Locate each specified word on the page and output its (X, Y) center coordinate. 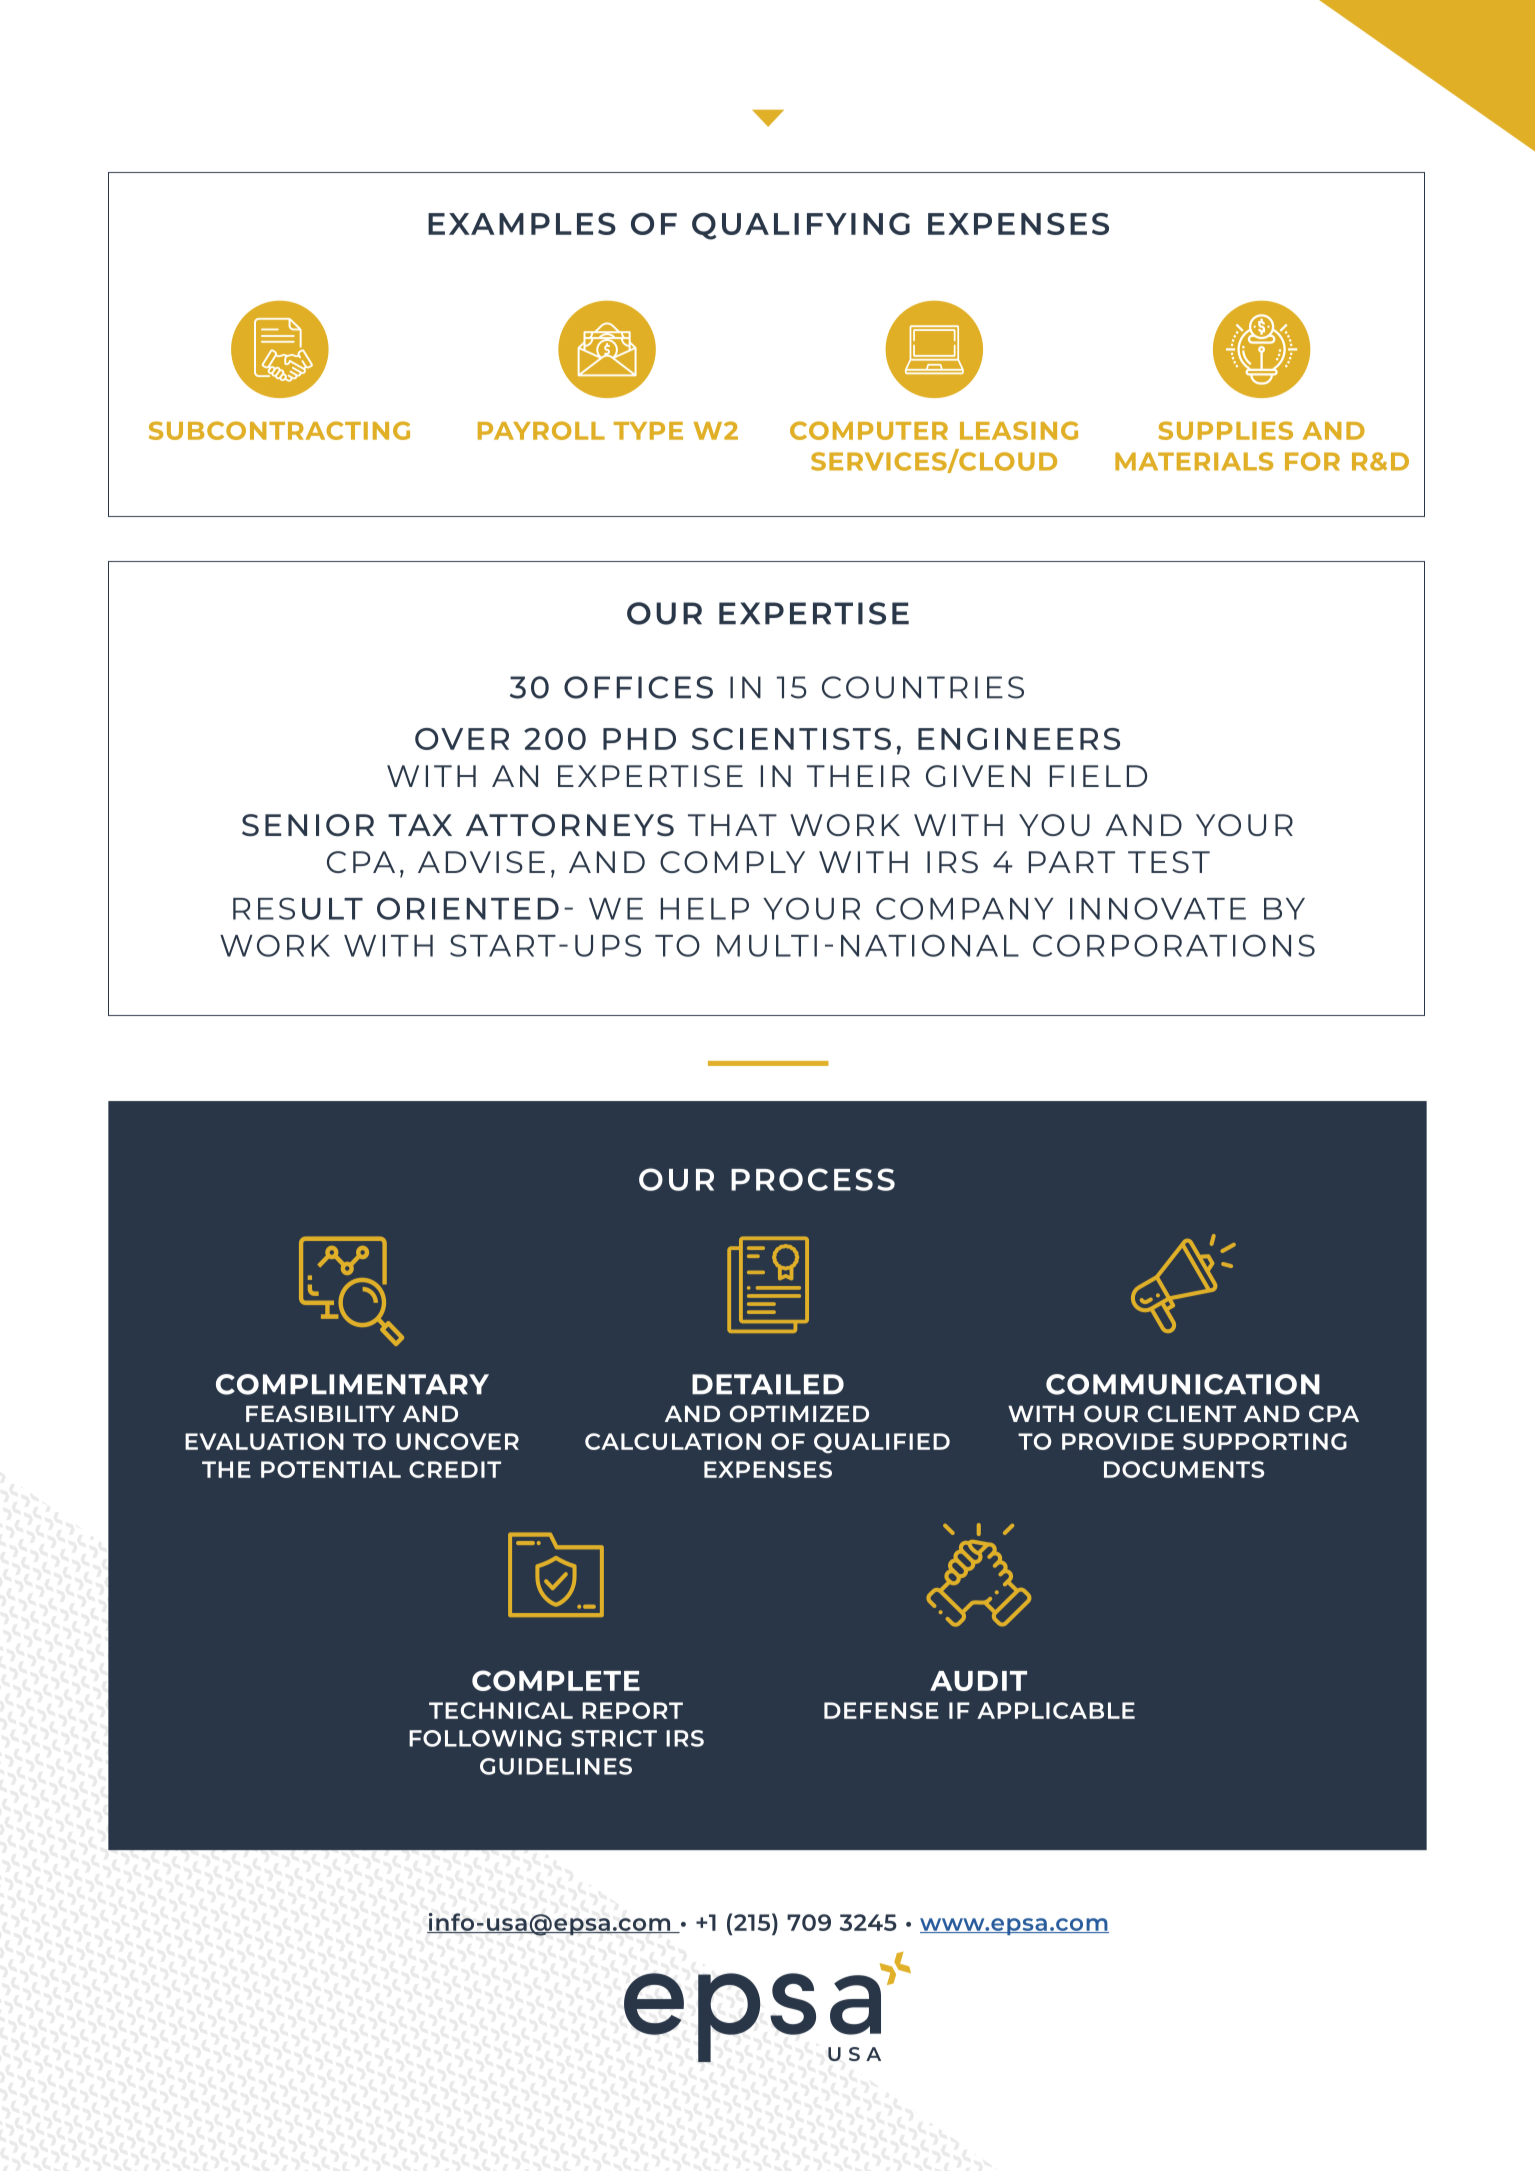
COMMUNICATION (1183, 1384)
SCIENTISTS (791, 739)
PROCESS (813, 1179)
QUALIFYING (801, 226)
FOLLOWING (485, 1738)
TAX (420, 825)
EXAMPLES (522, 224)
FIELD (1098, 776)
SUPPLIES (1225, 430)
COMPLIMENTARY (352, 1384)
